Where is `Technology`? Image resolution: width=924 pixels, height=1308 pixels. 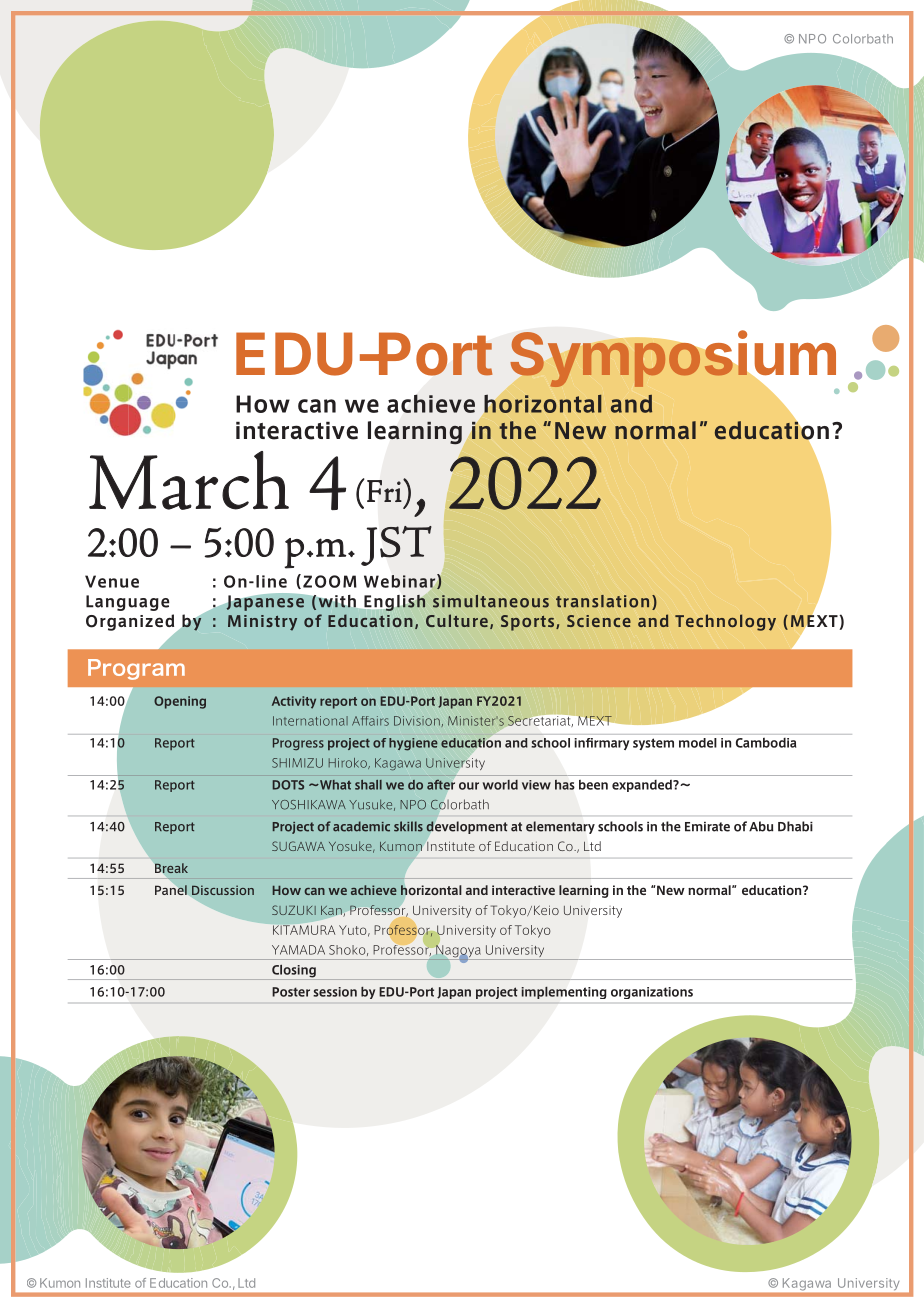 Technology is located at coordinates (725, 622).
